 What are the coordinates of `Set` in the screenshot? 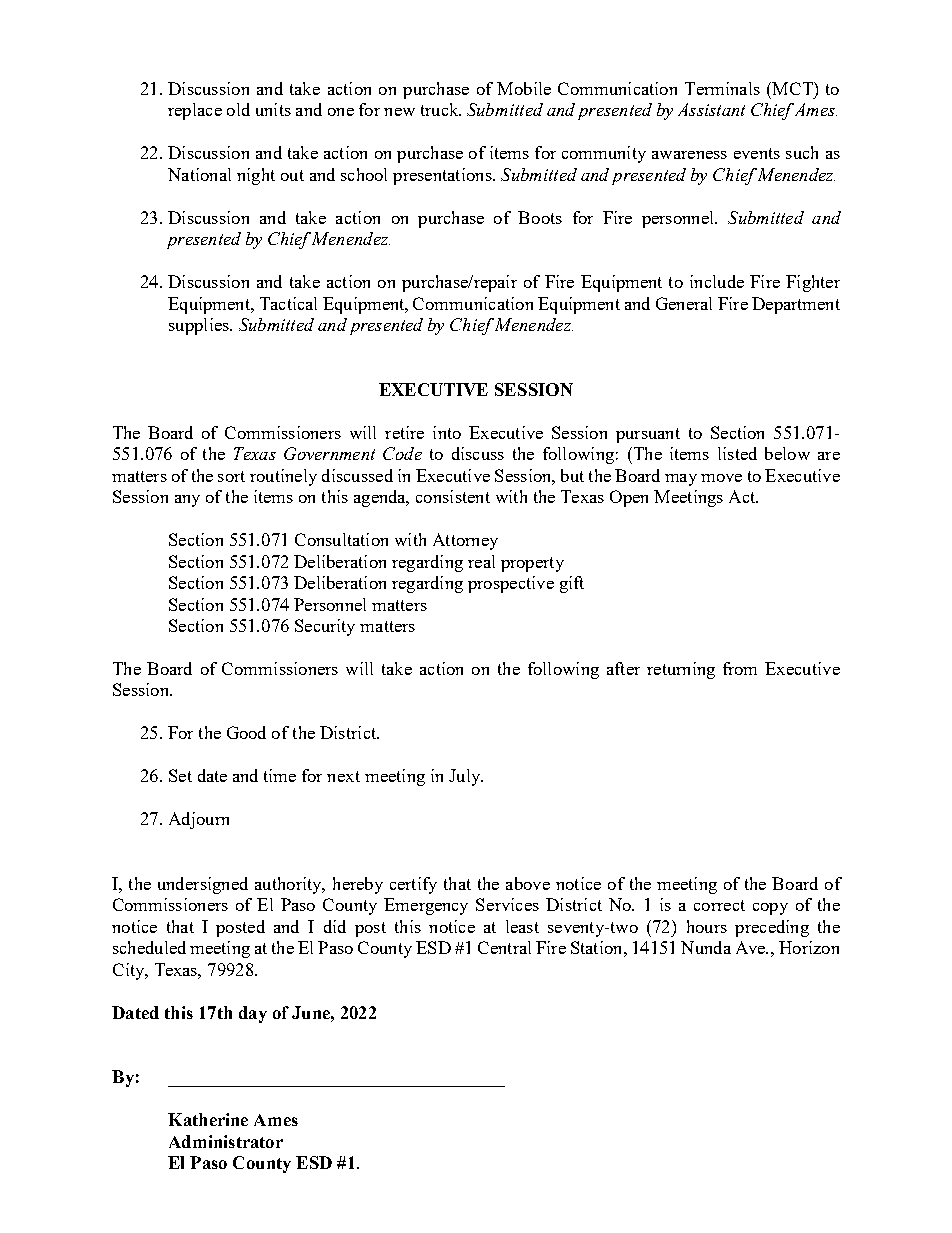 It's located at (180, 775).
